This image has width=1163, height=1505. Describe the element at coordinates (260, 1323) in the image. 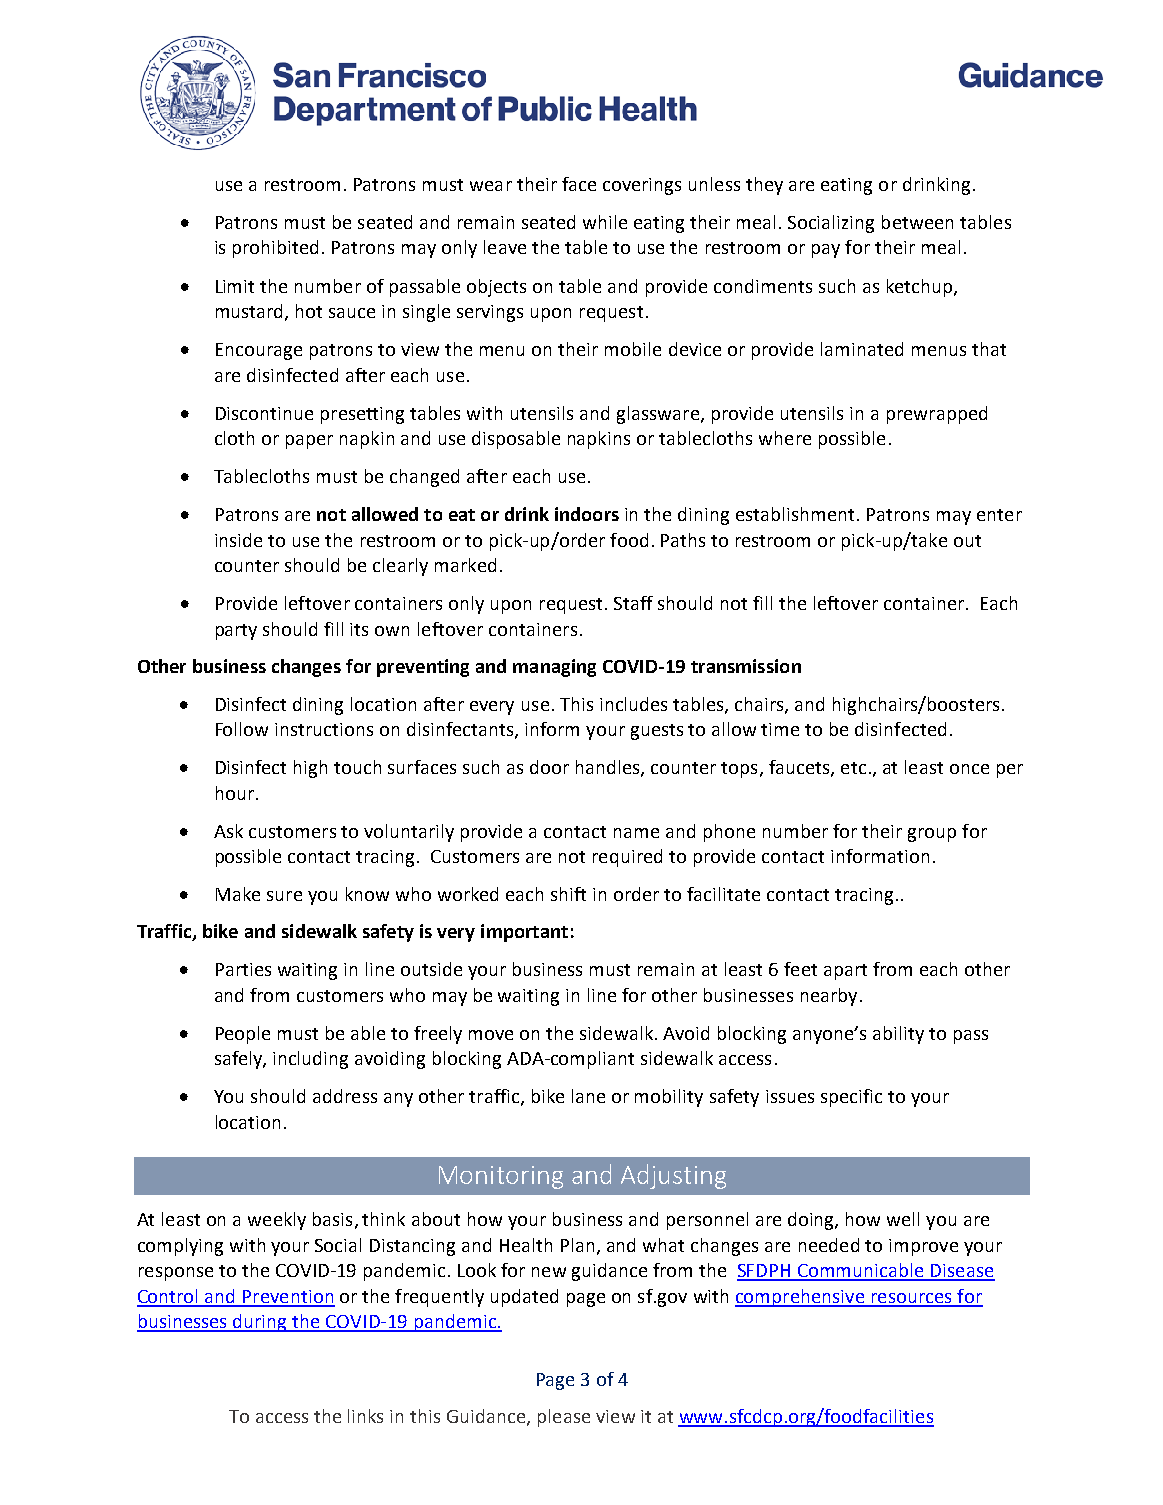

I see `during` at that location.
